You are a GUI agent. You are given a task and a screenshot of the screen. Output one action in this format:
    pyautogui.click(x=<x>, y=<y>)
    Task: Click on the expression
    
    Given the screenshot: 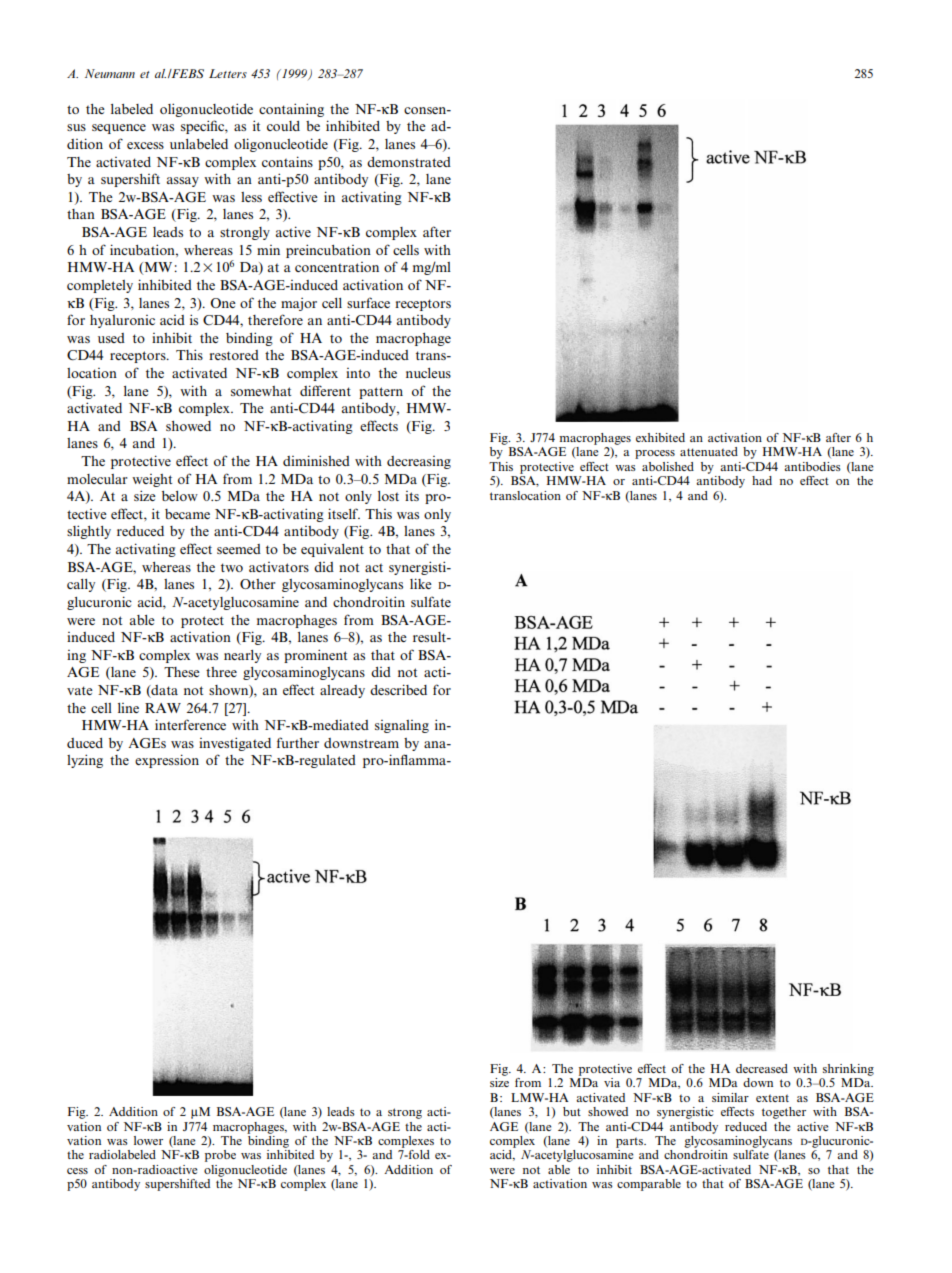 What is the action you would take?
    pyautogui.click(x=167, y=761)
